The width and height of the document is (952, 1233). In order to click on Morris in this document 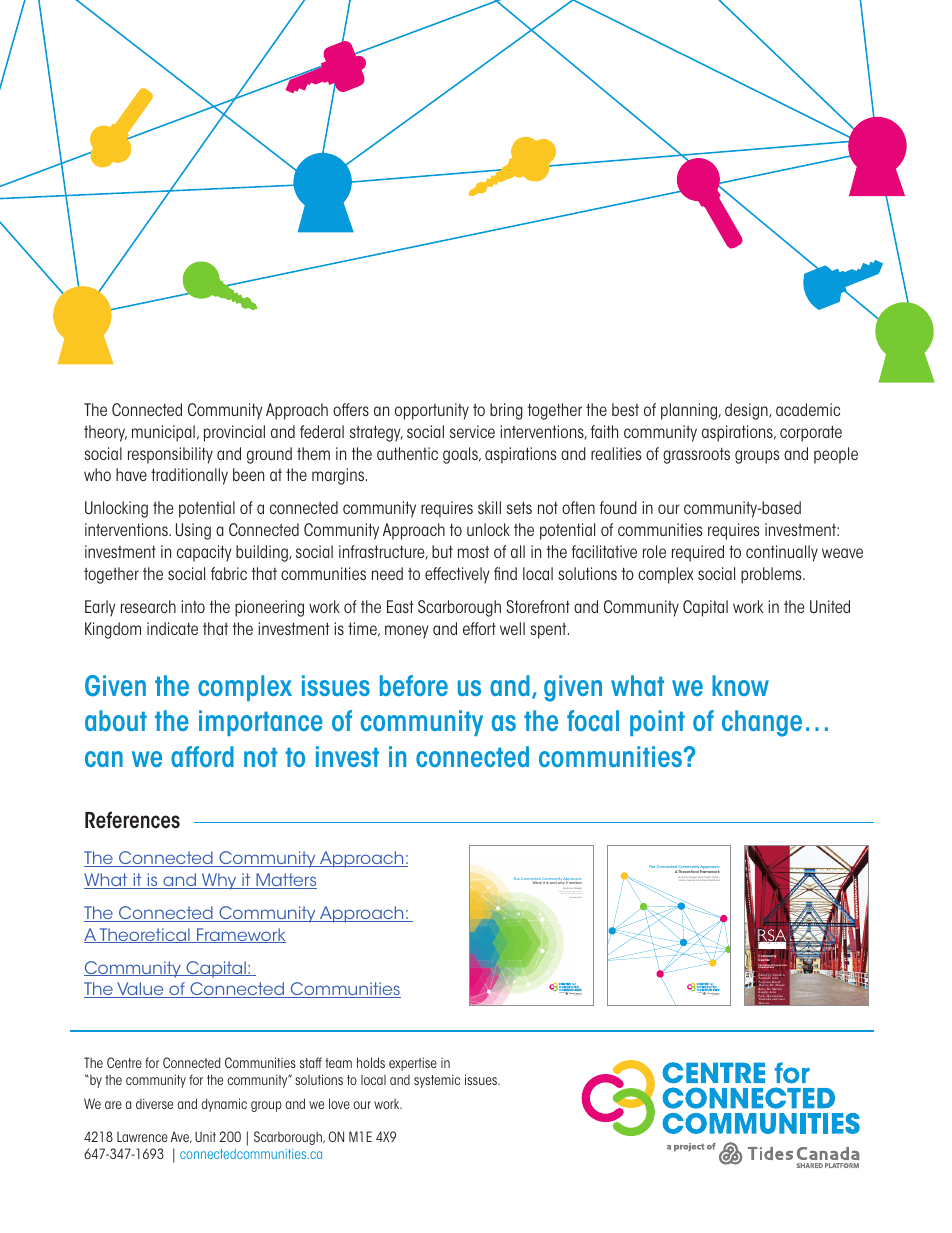, I will do `click(763, 985)`.
